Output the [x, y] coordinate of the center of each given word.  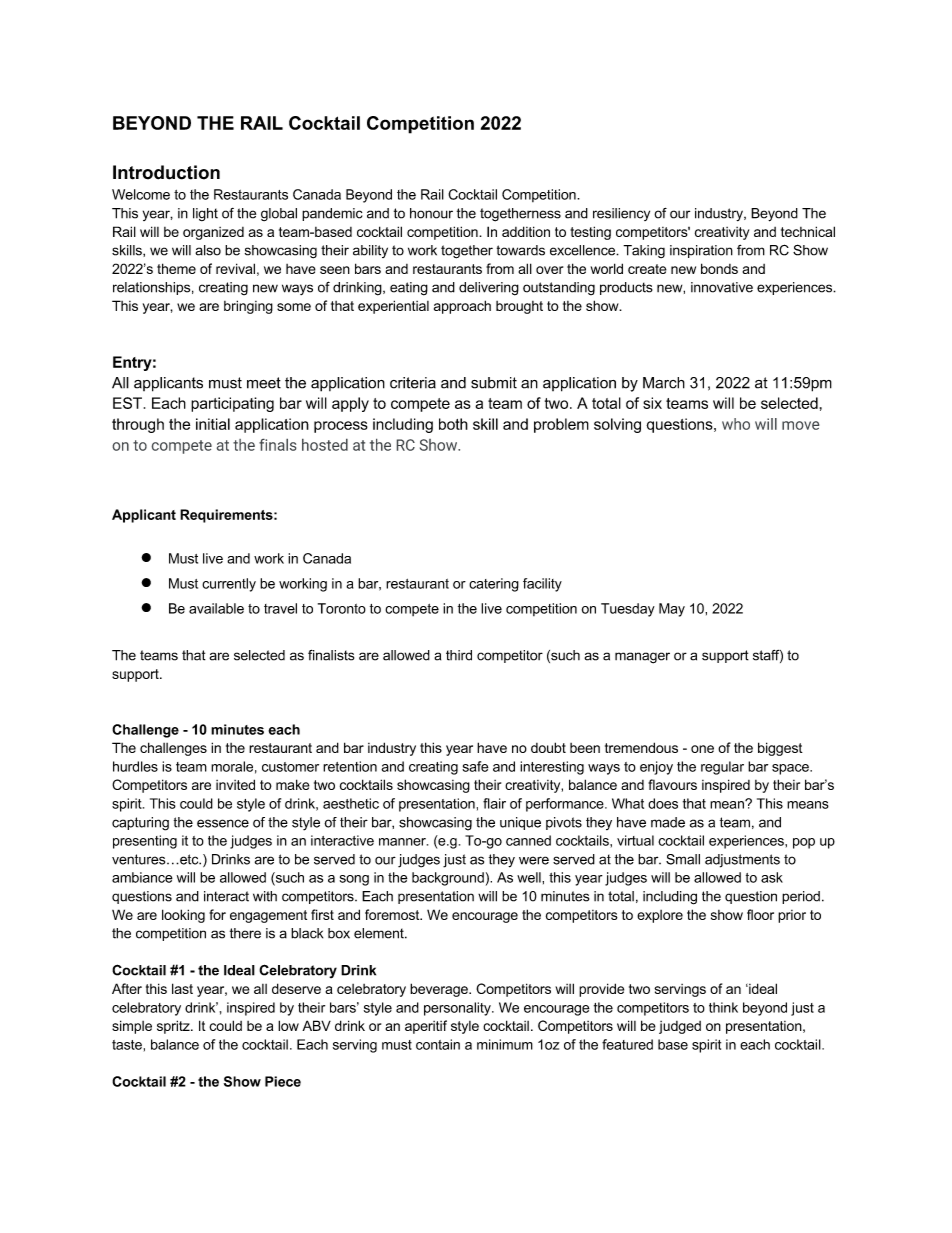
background [448, 879]
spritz [174, 1027]
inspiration [701, 251]
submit [494, 383]
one [702, 749]
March [664, 383]
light [205, 214]
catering [494, 585]
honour [431, 213]
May [672, 610]
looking [183, 916]
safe [475, 766]
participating [232, 404]
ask [772, 877]
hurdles [135, 766]
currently [229, 585]
